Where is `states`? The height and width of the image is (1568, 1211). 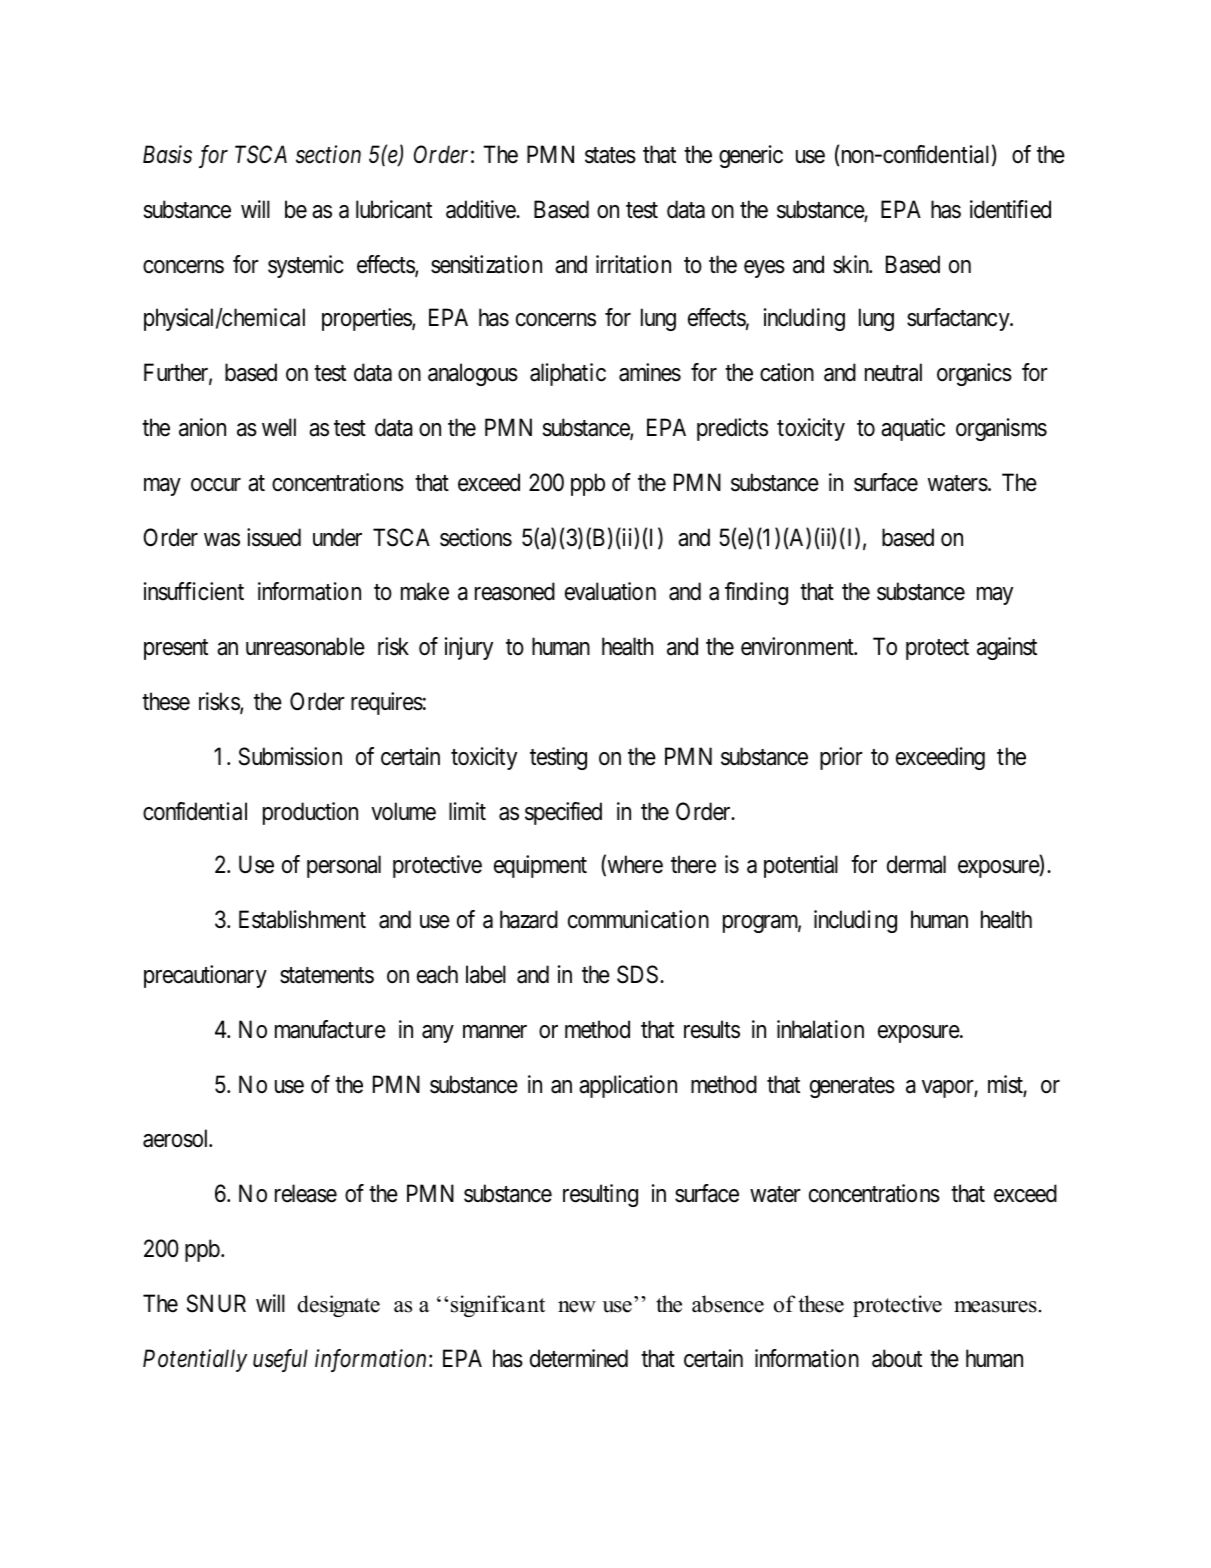 states is located at coordinates (610, 155).
